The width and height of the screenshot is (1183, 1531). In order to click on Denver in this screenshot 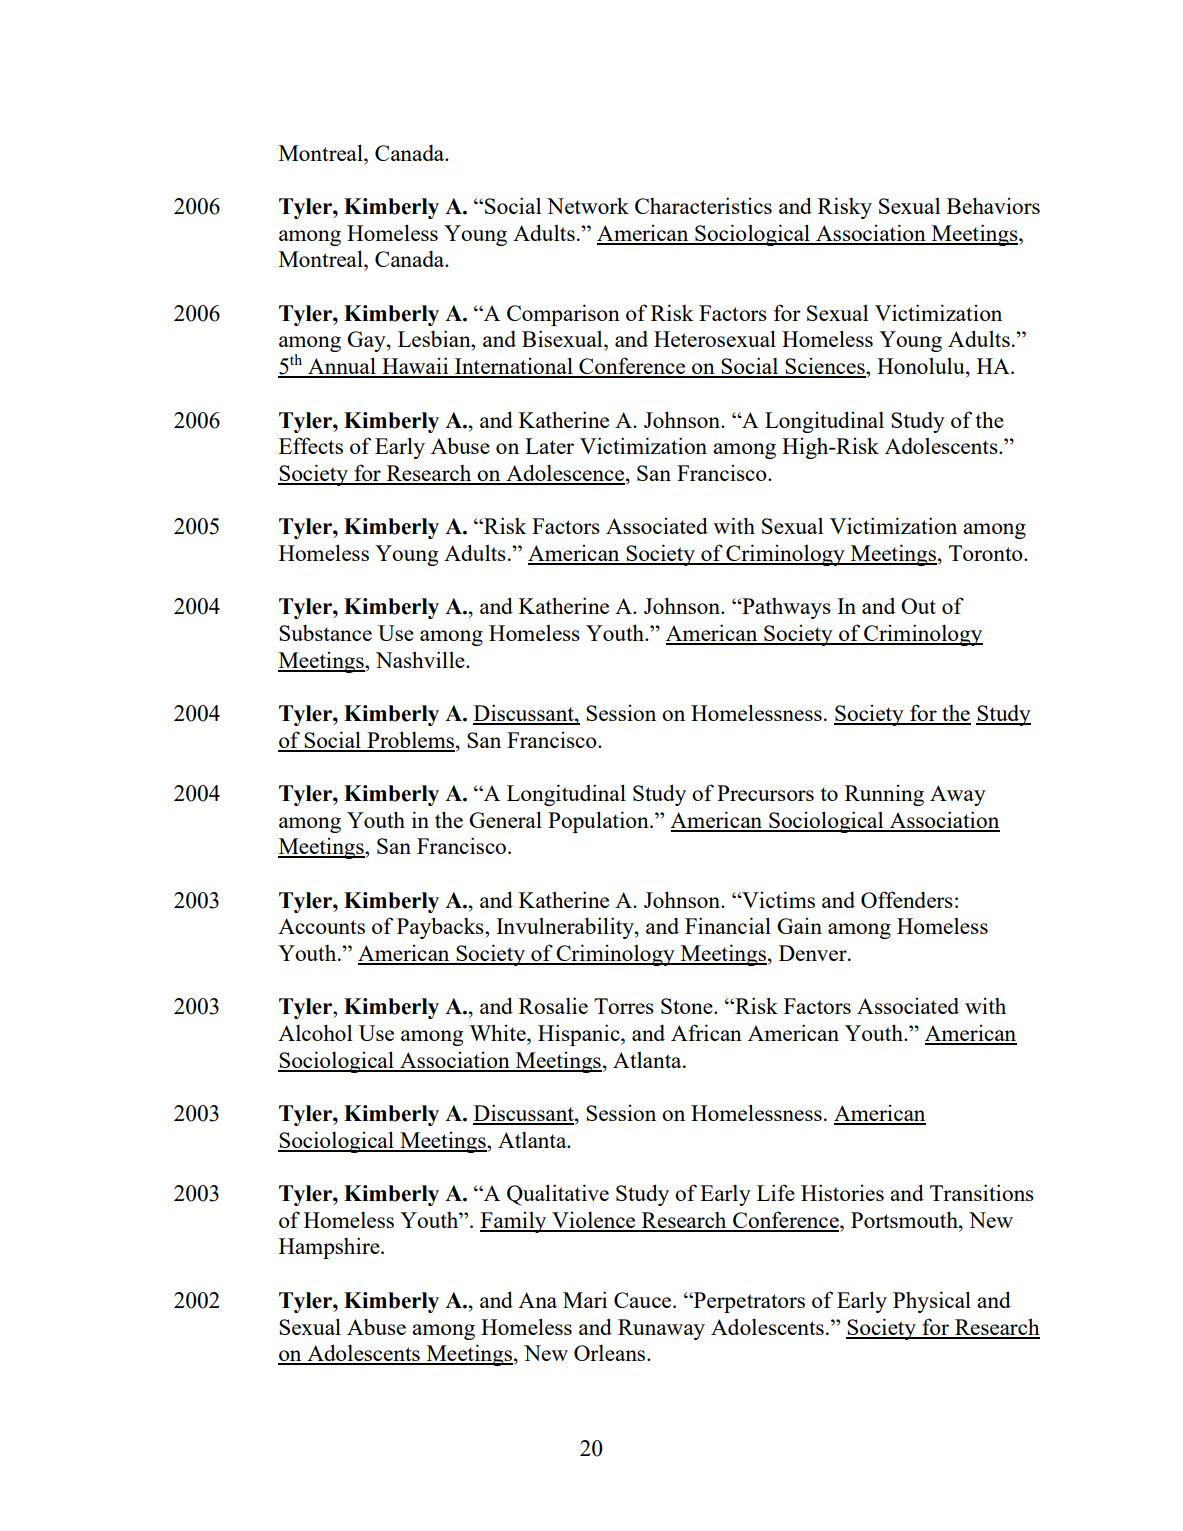, I will do `click(814, 953)`.
